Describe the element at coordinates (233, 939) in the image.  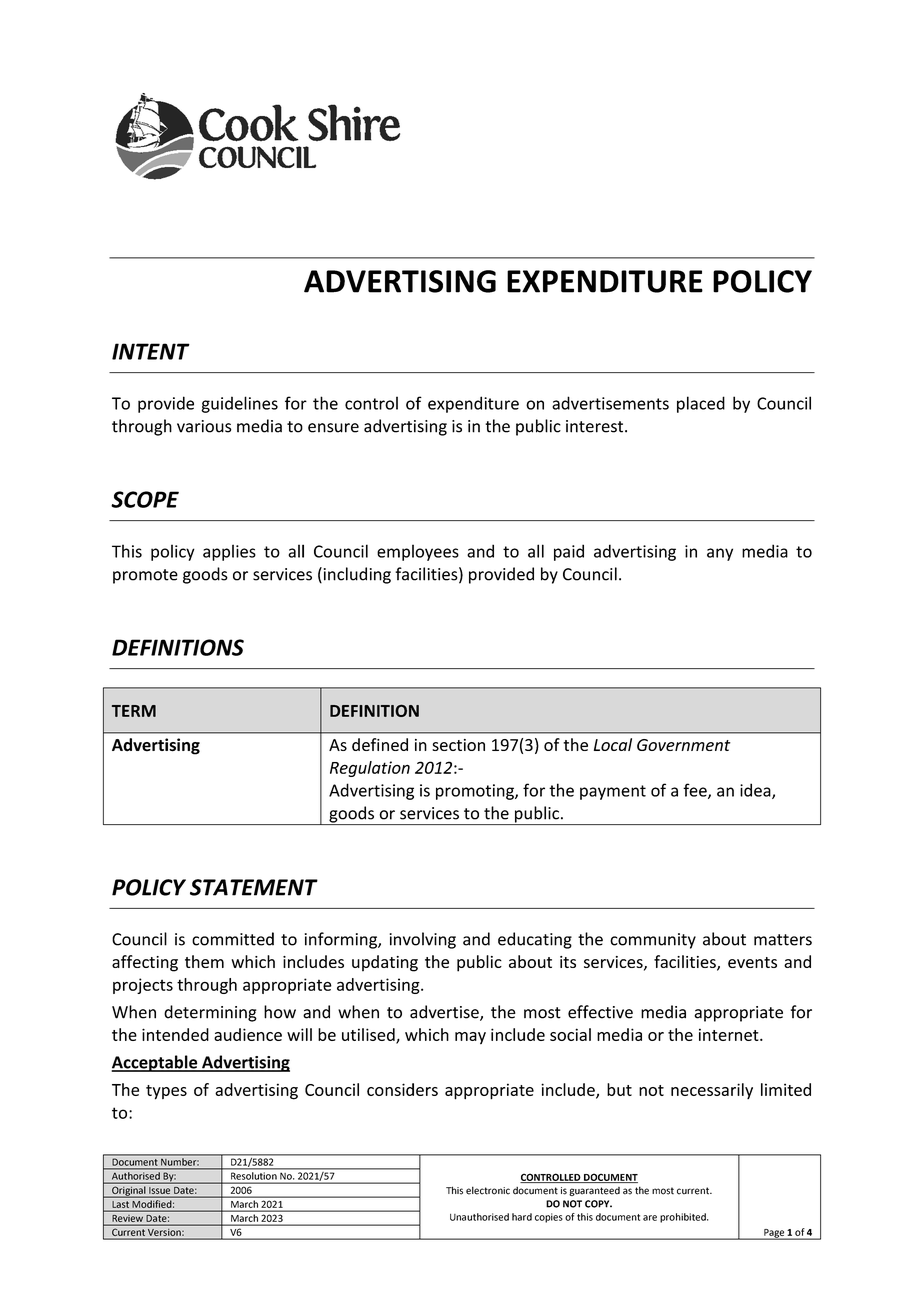
I see `committed` at that location.
